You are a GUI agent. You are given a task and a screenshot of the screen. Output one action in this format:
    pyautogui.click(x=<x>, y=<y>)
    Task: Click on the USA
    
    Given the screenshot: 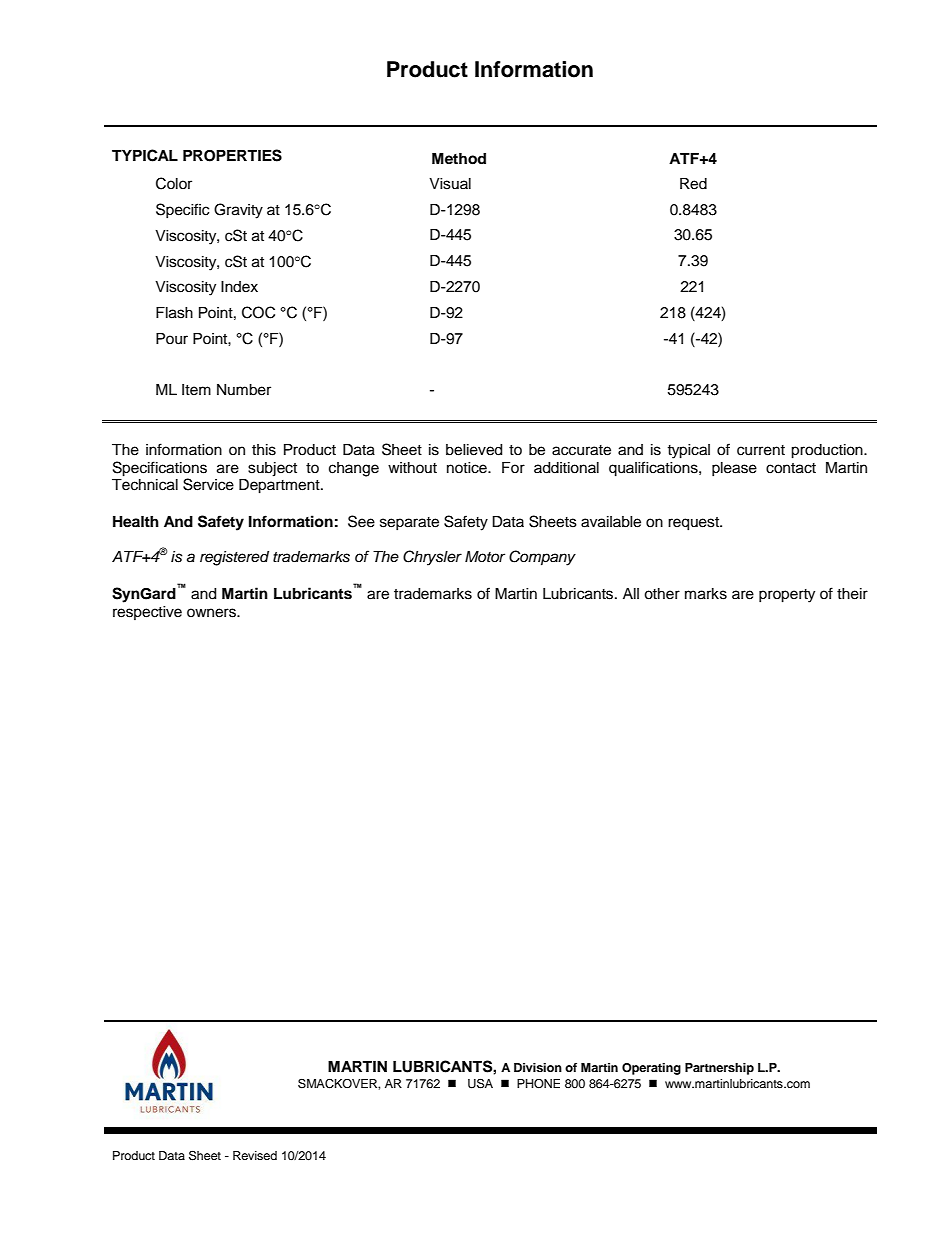 What is the action you would take?
    pyautogui.click(x=480, y=1083)
